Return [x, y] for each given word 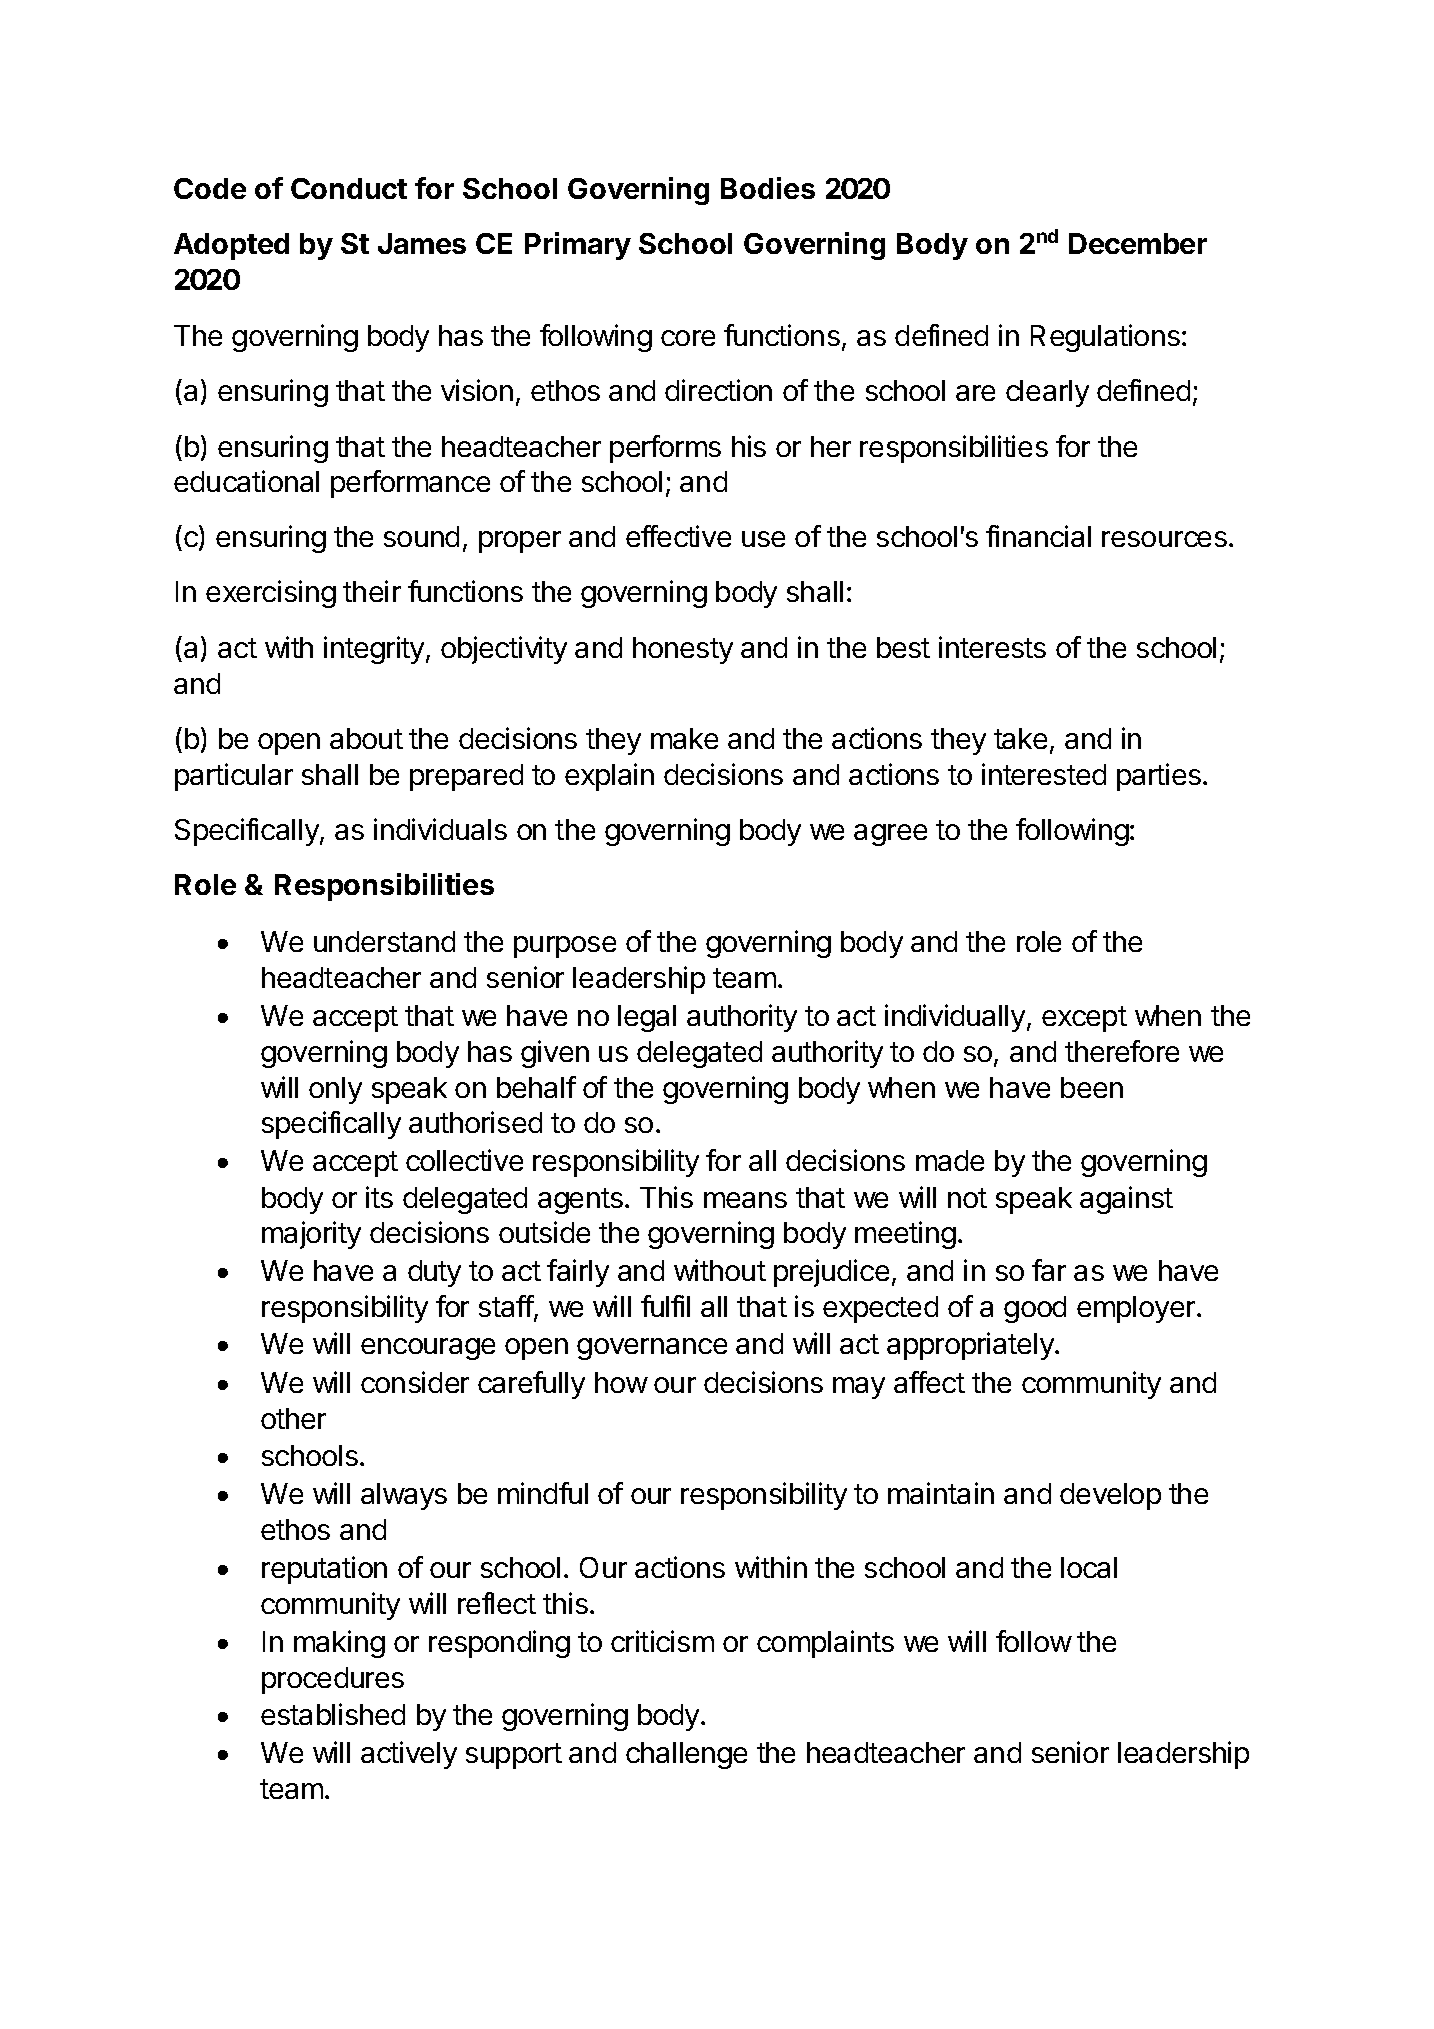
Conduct [349, 188]
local [1089, 1567]
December [1138, 243]
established [333, 1714]
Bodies [768, 188]
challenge [686, 1755]
